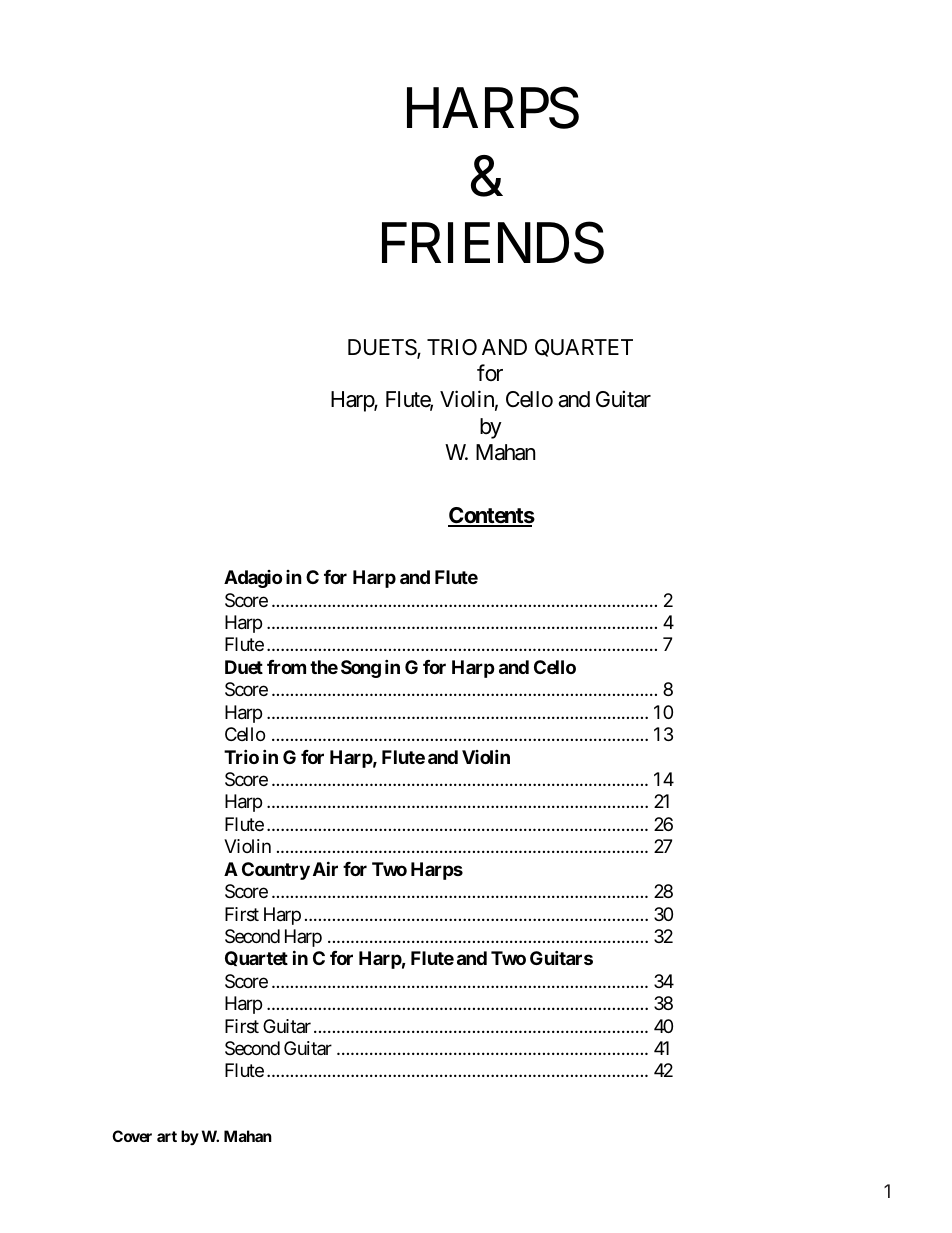  What do you see at coordinates (276, 871) in the screenshot?
I see `Country` at bounding box center [276, 871].
